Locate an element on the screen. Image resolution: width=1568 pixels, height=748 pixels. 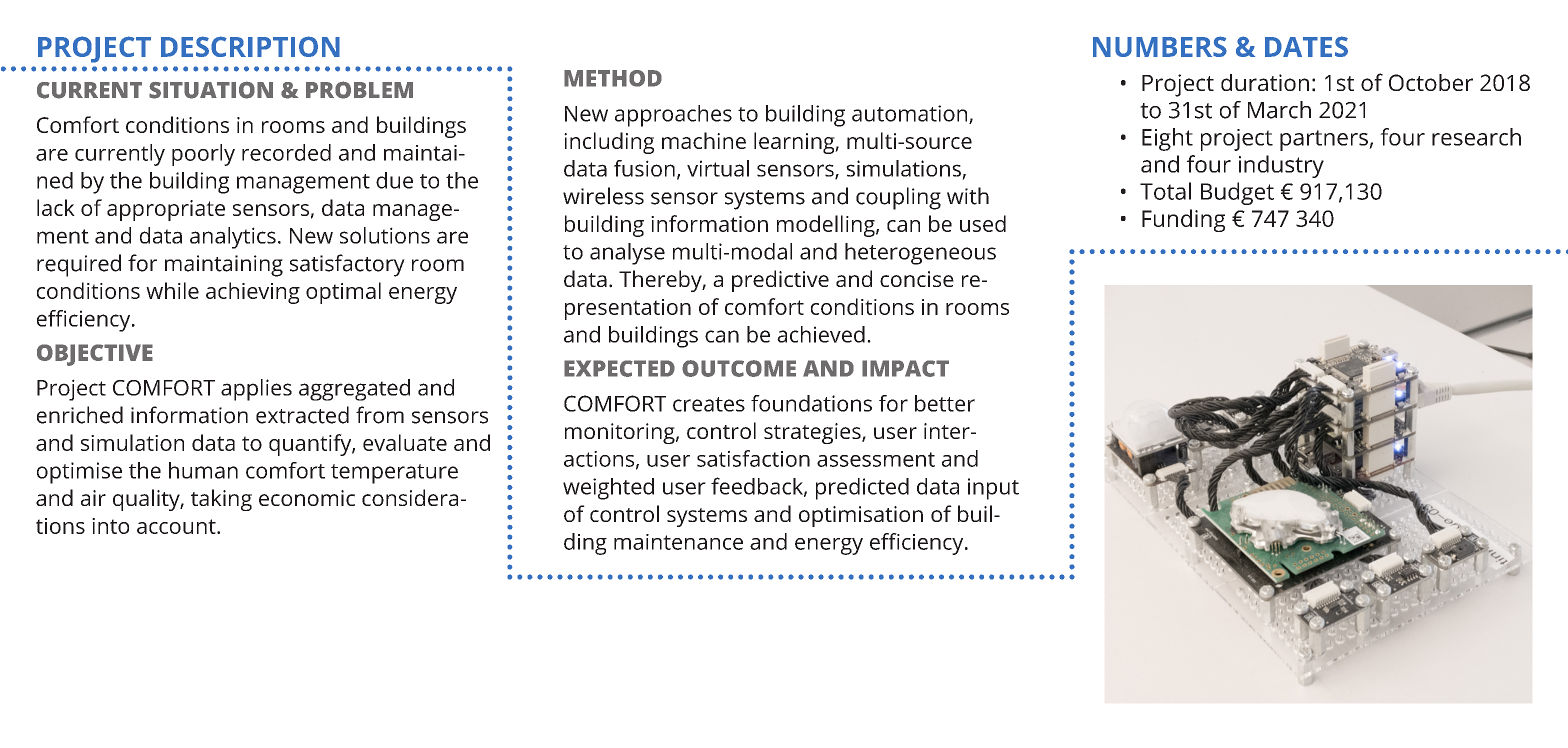
IMPACT is located at coordinates (905, 368).
